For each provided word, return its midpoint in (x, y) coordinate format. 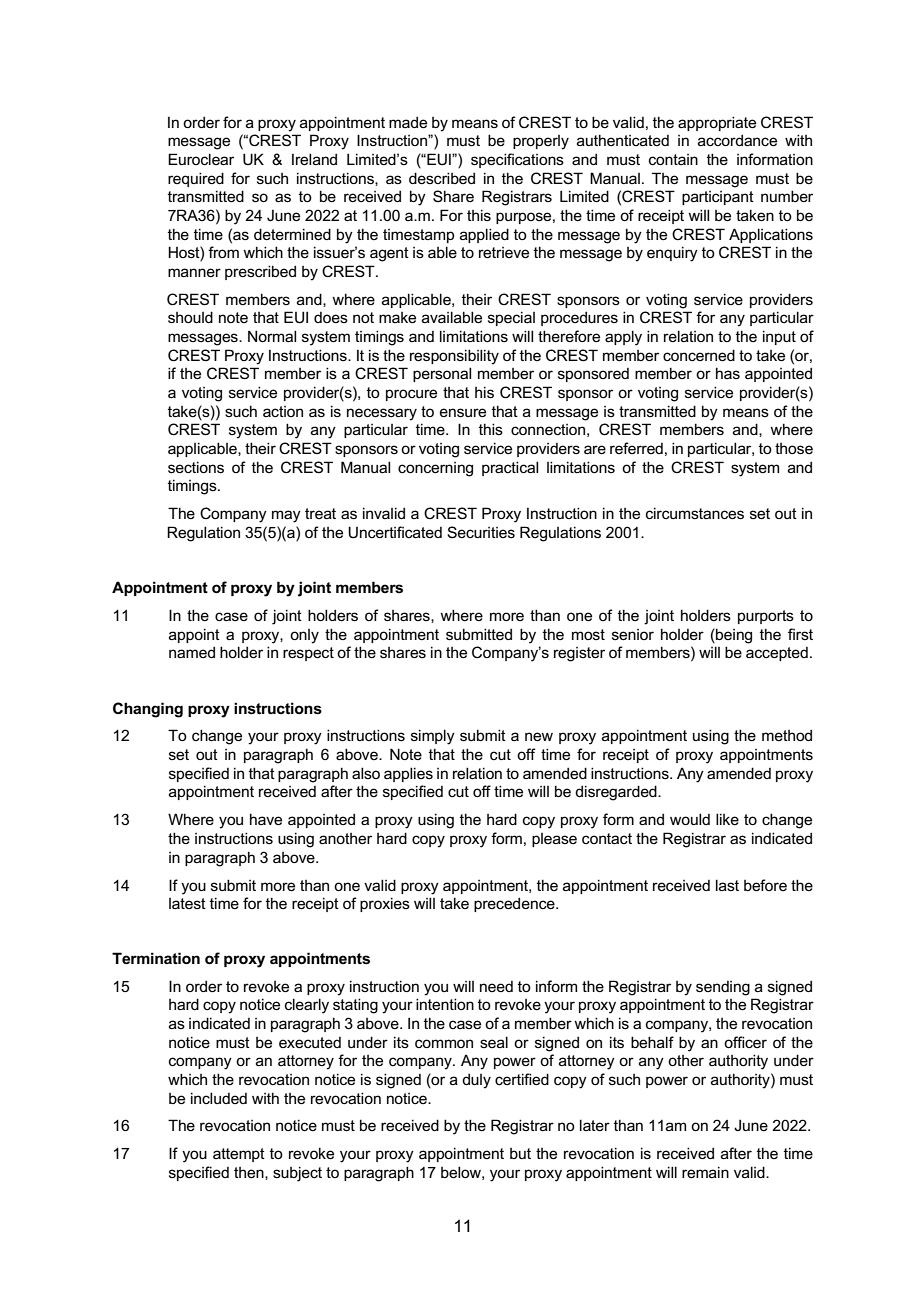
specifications (517, 160)
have (266, 819)
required (196, 179)
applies (408, 774)
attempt (239, 1155)
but (520, 1153)
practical (510, 468)
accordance (737, 140)
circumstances (695, 513)
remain (705, 1172)
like (727, 819)
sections (196, 467)
